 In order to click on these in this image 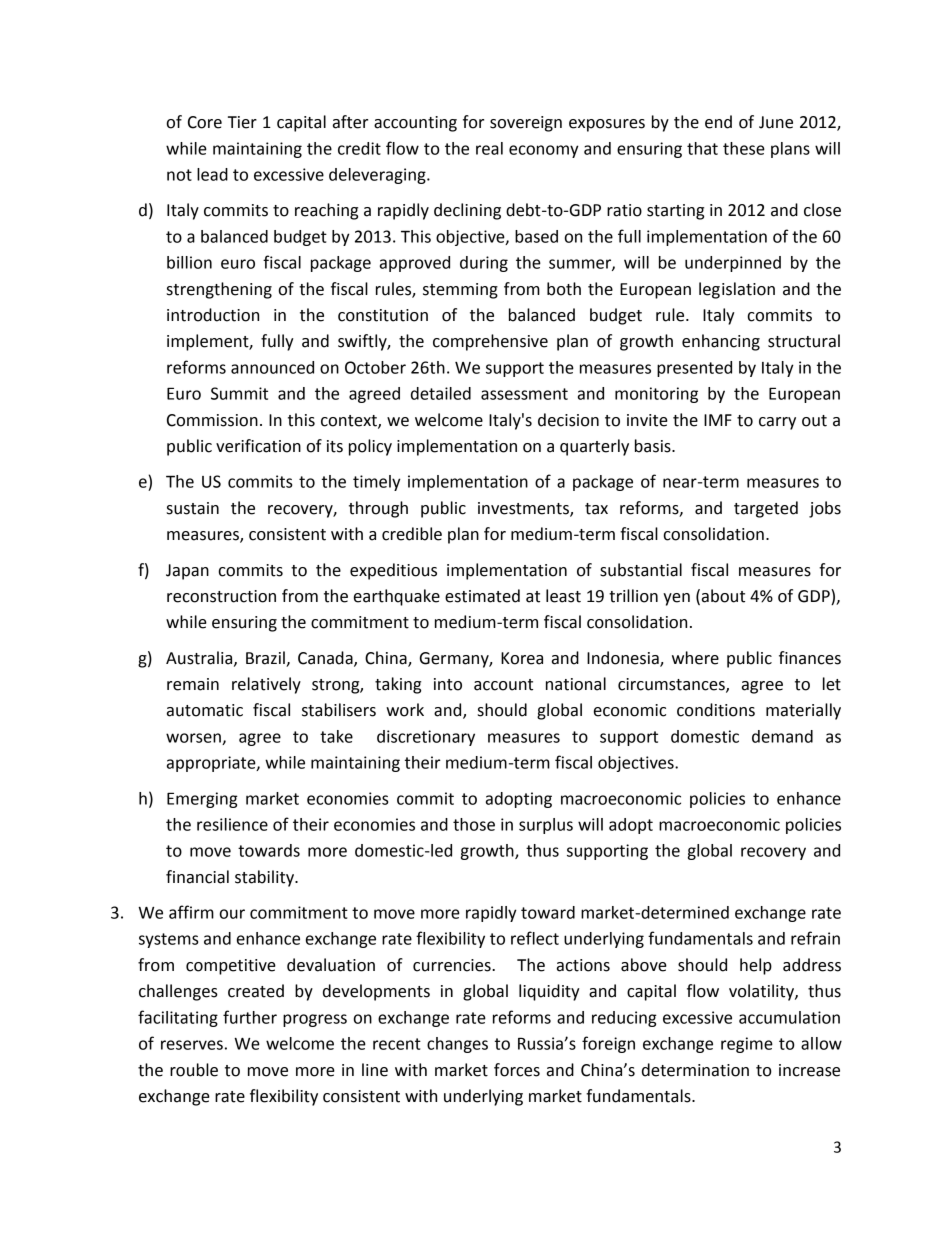, I will do `click(744, 148)`.
